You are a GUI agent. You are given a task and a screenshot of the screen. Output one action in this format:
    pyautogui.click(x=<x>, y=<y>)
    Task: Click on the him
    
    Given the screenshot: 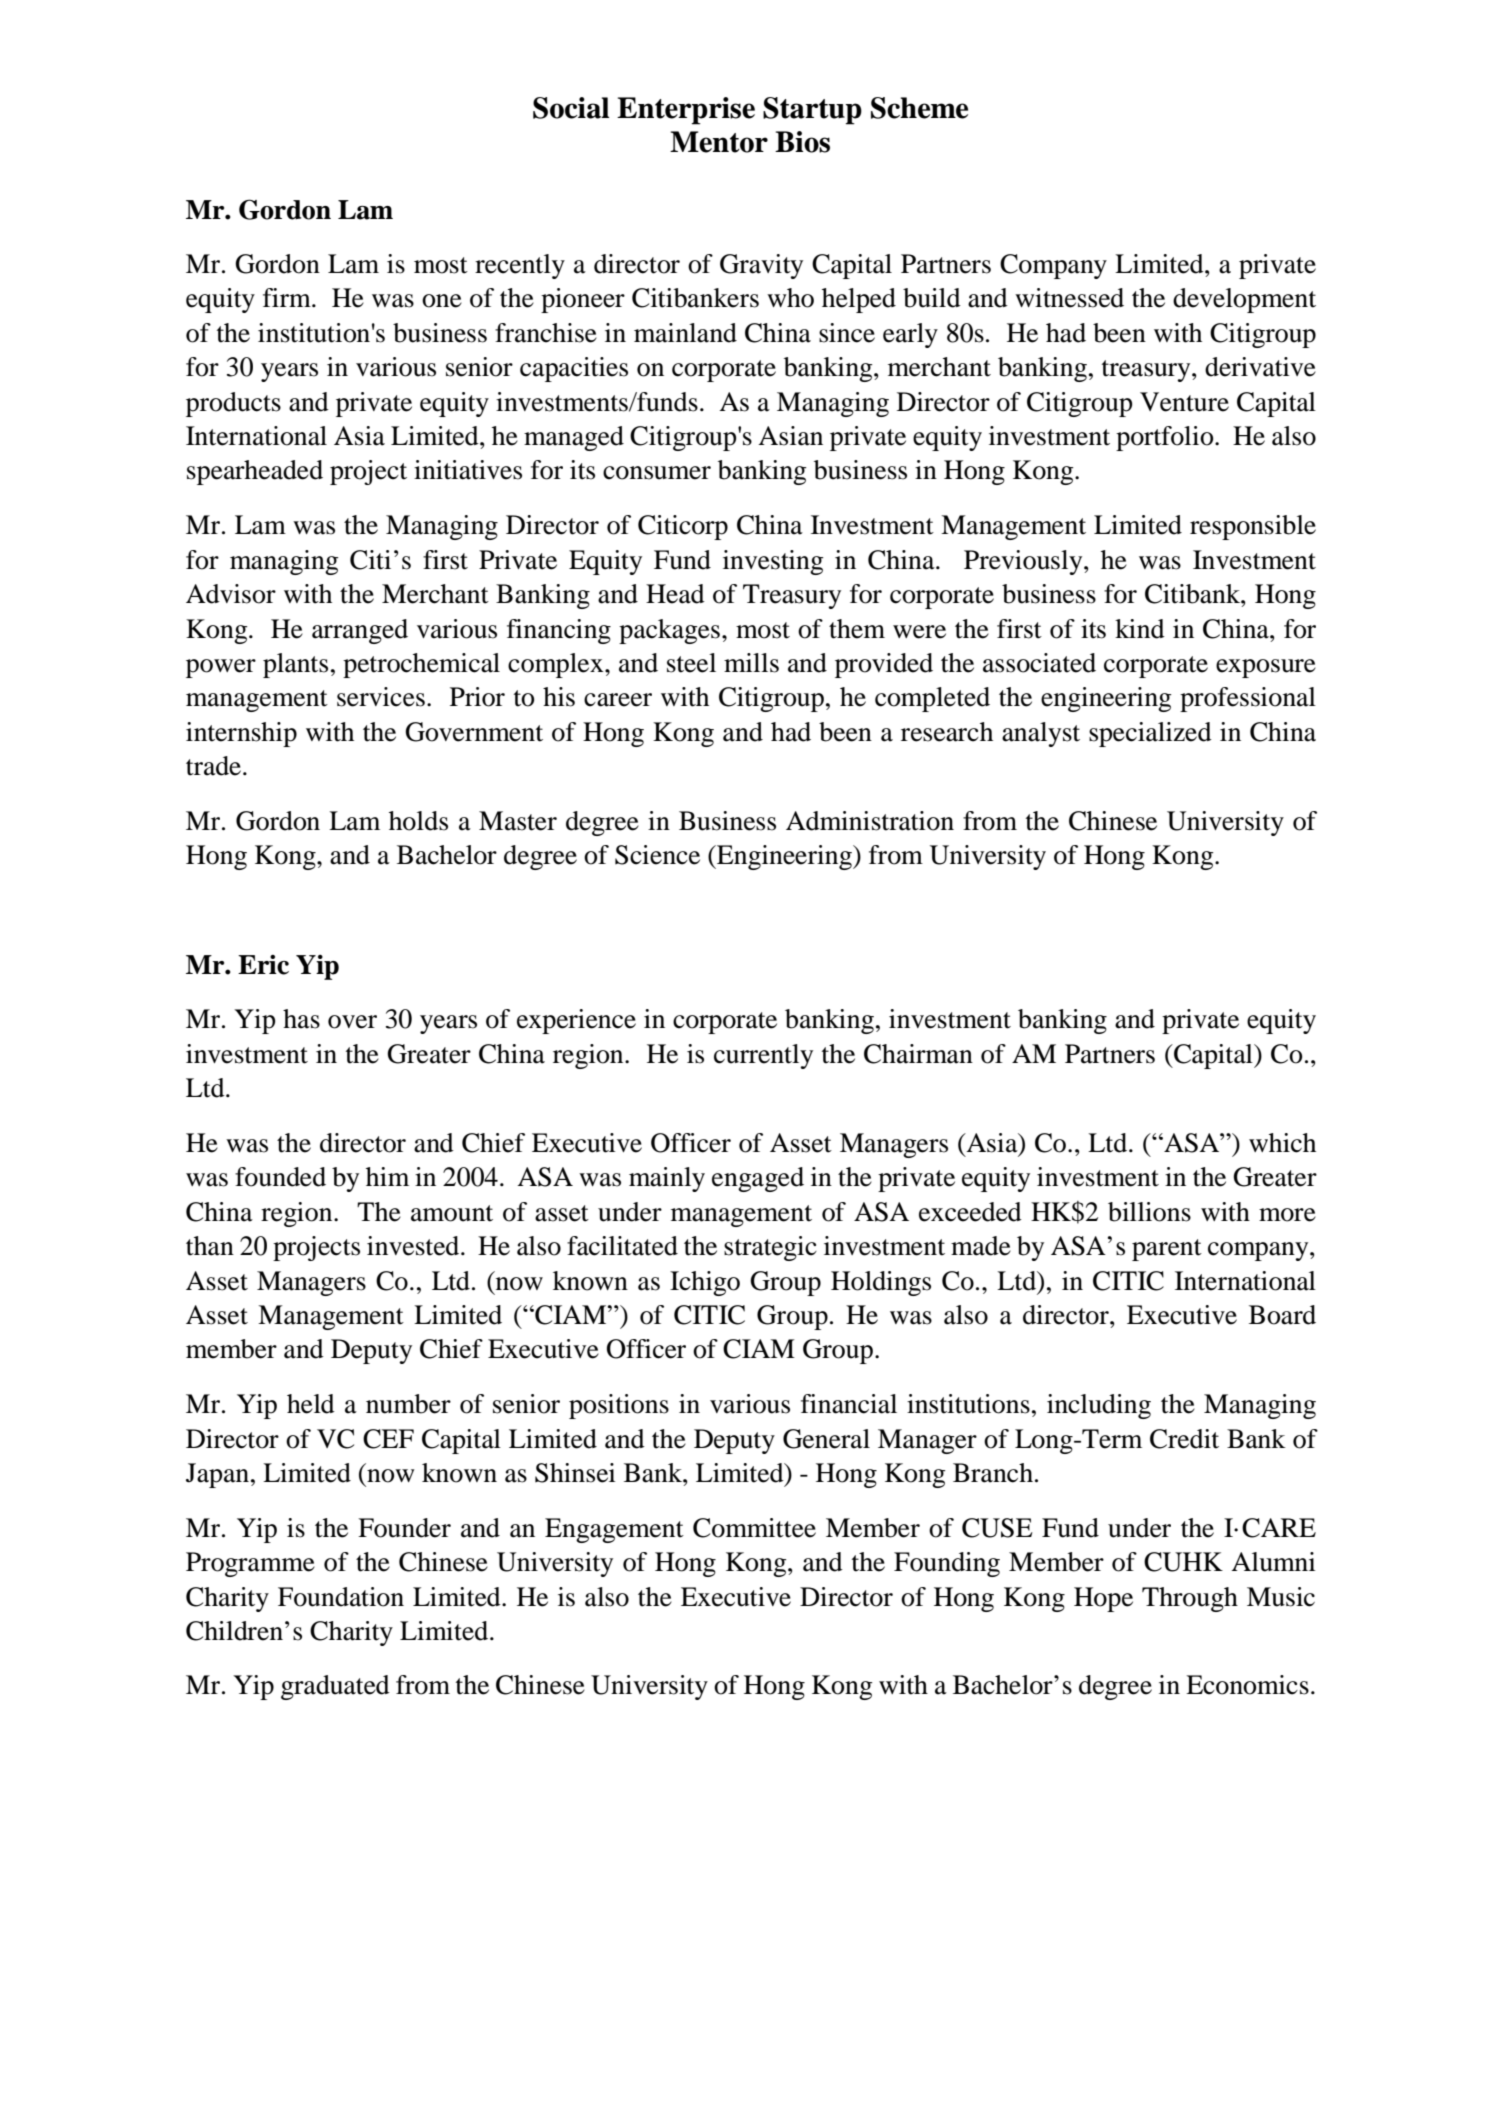 What is the action you would take?
    pyautogui.click(x=387, y=1176)
